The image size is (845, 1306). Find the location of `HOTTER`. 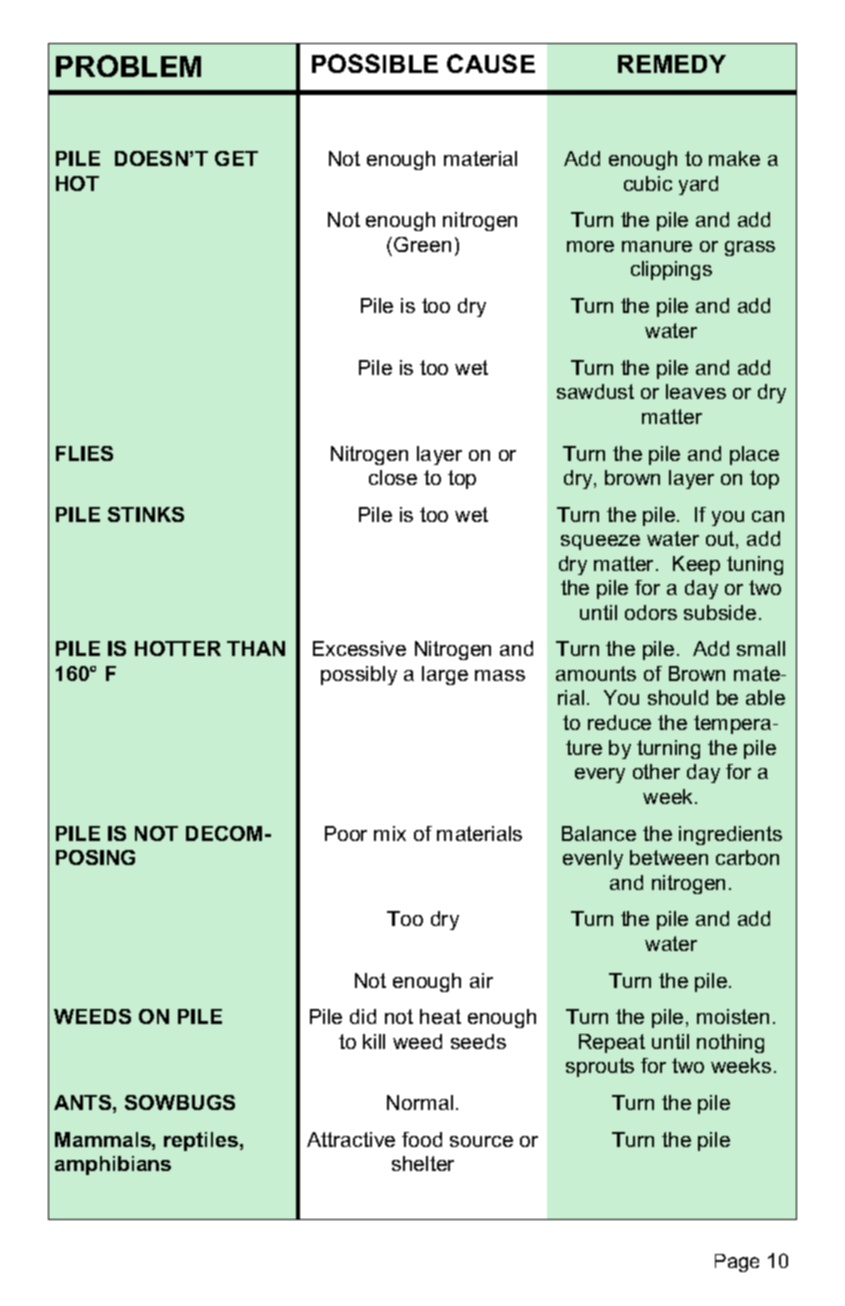

HOTTER is located at coordinates (178, 648).
